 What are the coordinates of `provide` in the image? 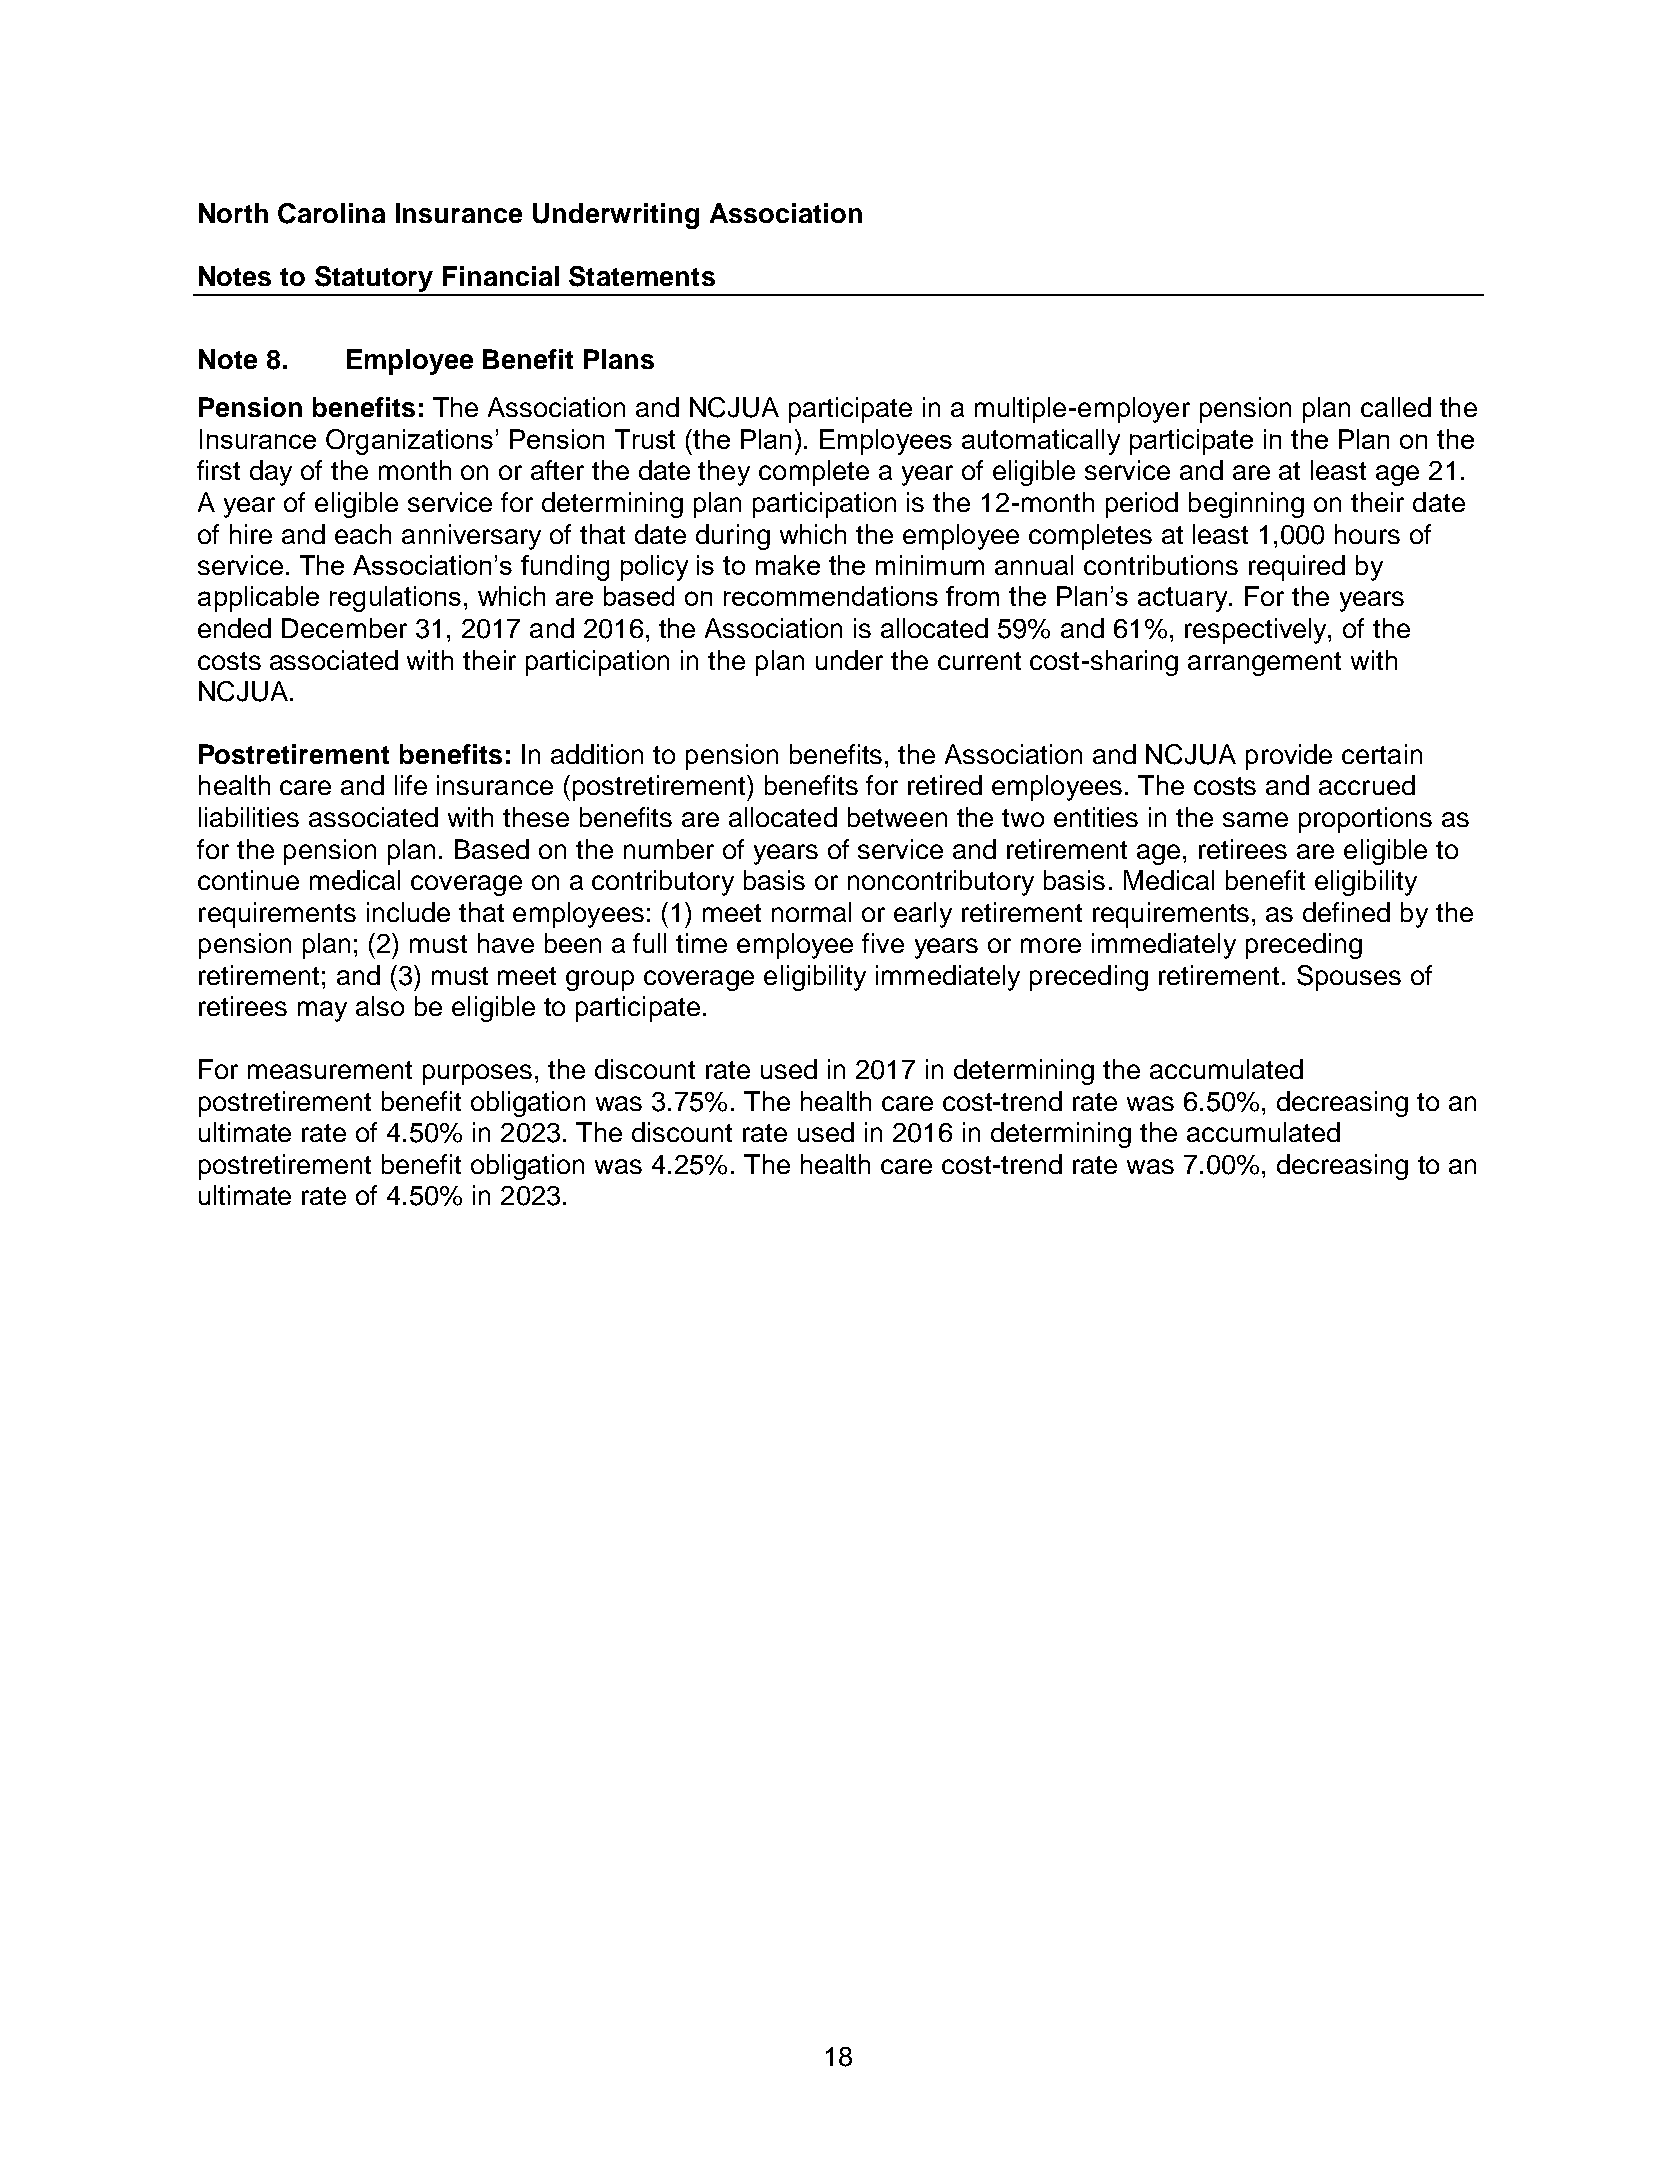 It's located at (1289, 757).
